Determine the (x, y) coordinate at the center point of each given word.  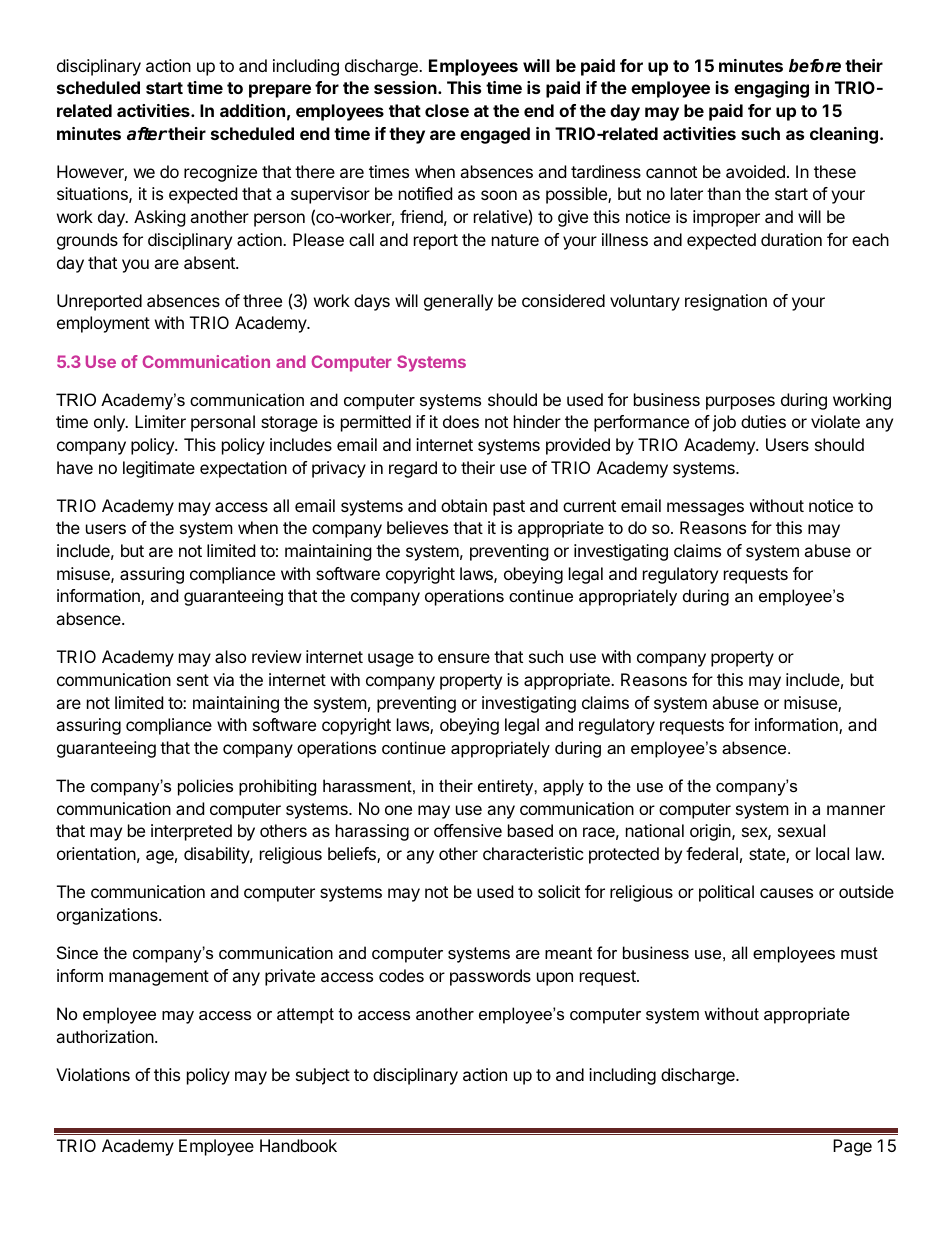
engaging (771, 89)
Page (852, 1147)
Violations (93, 1074)
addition (252, 110)
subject (323, 1076)
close (447, 110)
